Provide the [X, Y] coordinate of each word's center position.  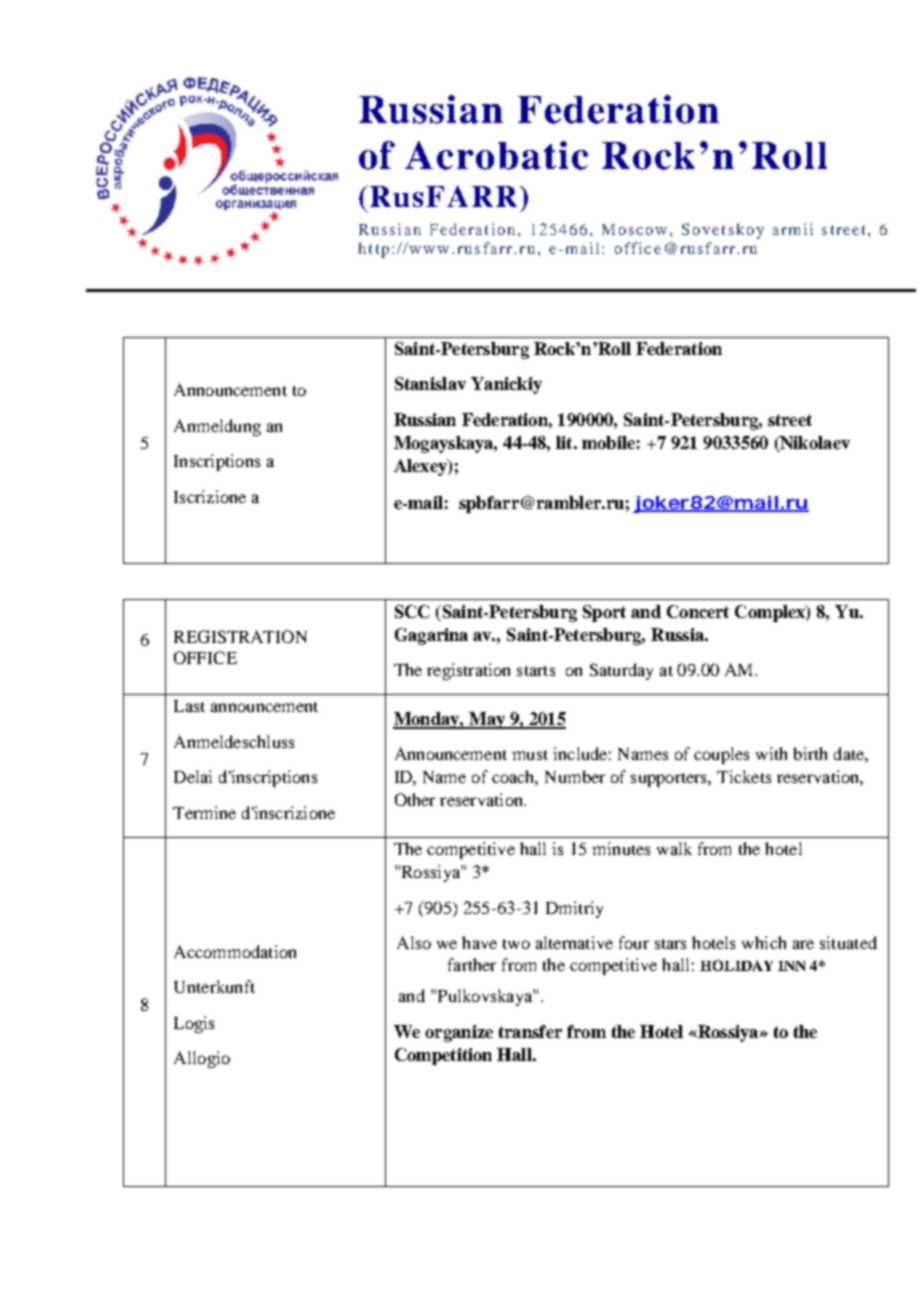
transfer [530, 1031]
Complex [771, 613]
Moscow [634, 229]
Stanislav [430, 383]
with [771, 753]
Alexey [421, 467]
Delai [193, 776]
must [530, 755]
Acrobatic [496, 155]
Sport [604, 613]
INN [791, 966]
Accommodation [235, 951]
